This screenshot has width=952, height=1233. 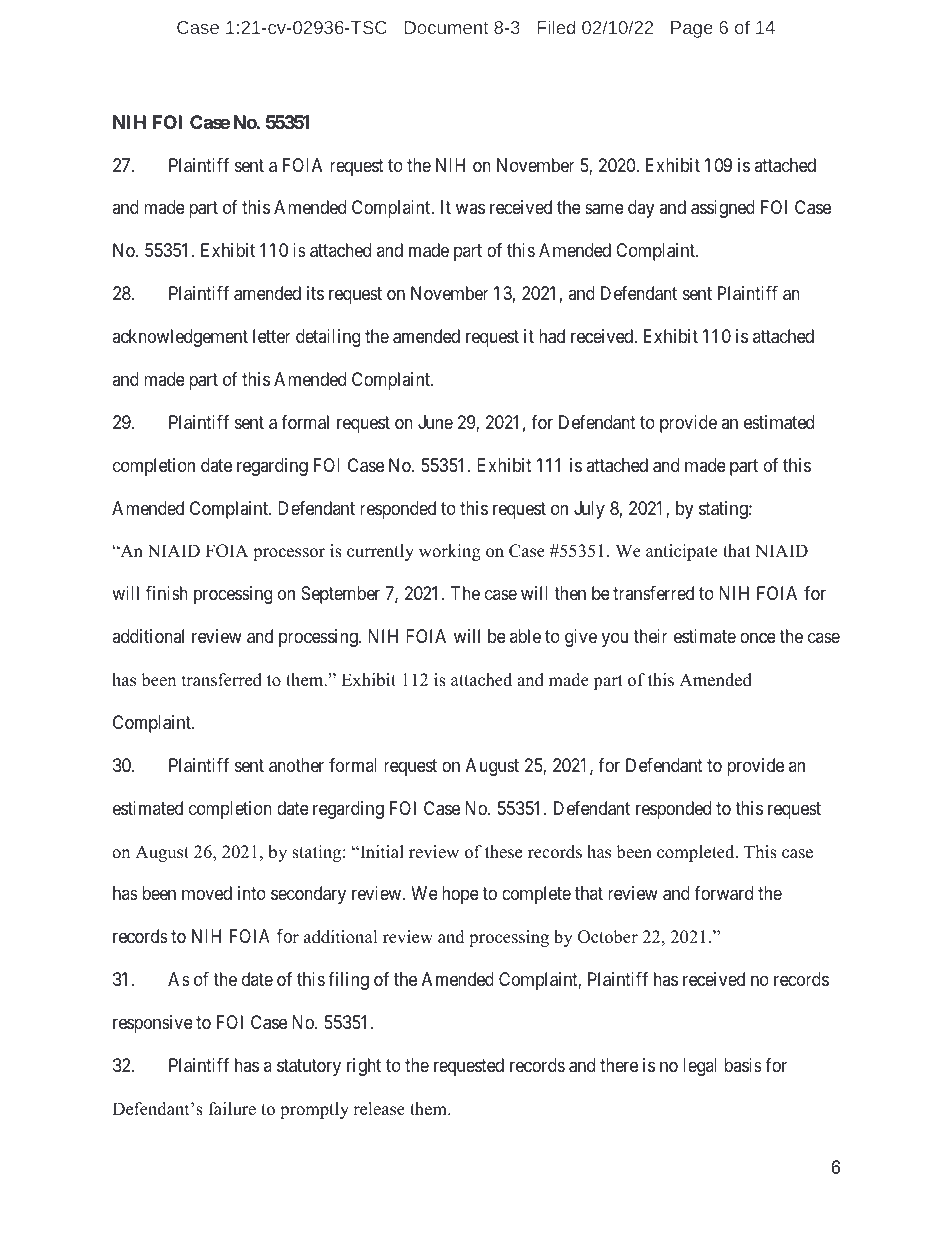 What do you see at coordinates (446, 27) in the screenshot?
I see `Document` at bounding box center [446, 27].
